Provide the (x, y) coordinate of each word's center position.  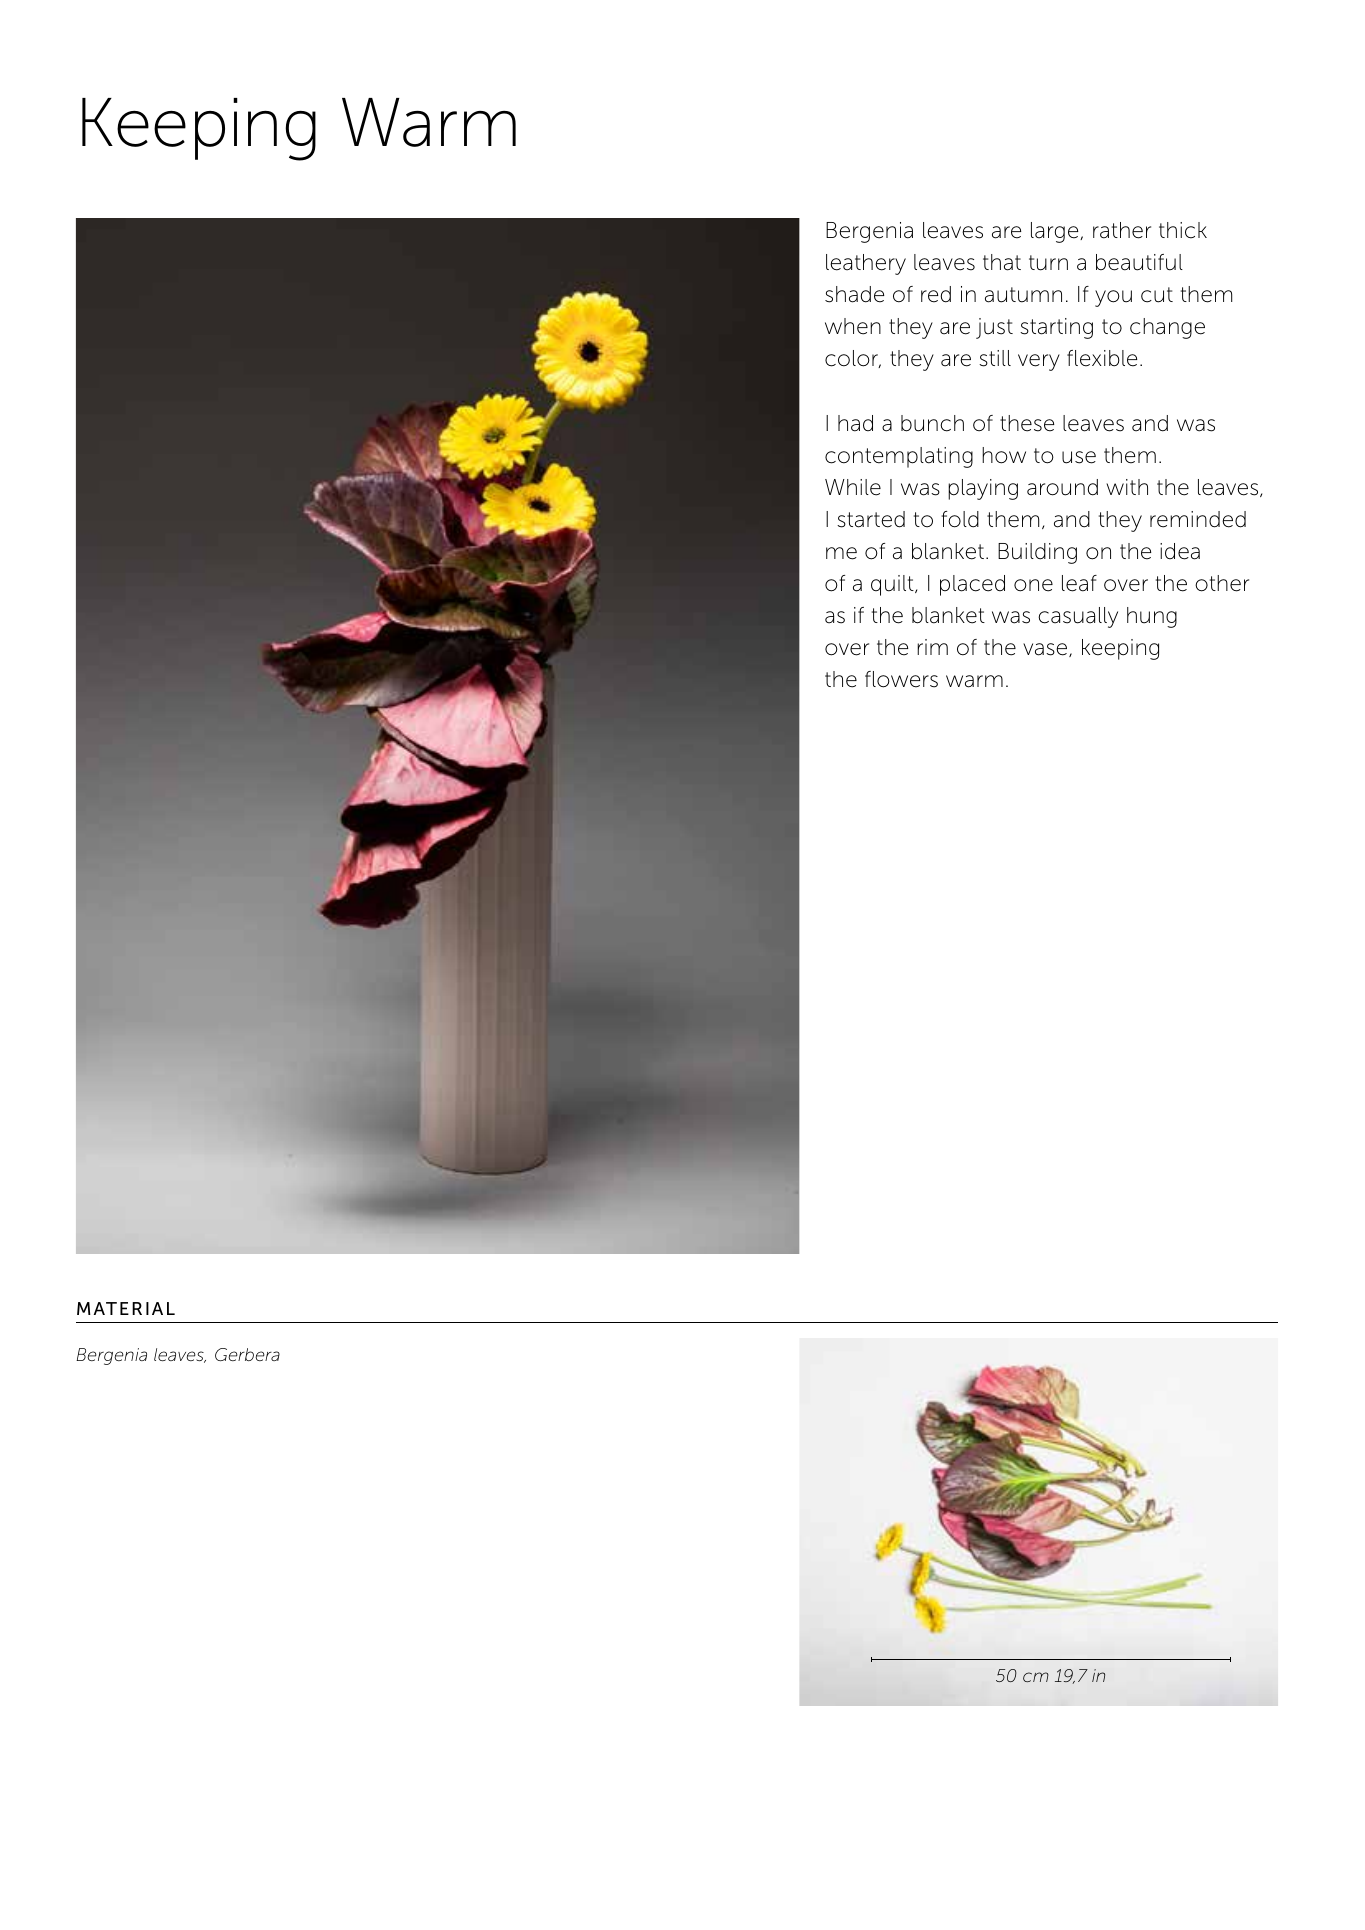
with (1127, 487)
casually (1078, 617)
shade (855, 294)
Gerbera (247, 1354)
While (853, 487)
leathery (866, 264)
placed (972, 585)
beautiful (1139, 262)
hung (1152, 617)
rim (932, 647)
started (871, 519)
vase (1046, 650)
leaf (1079, 583)
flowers (901, 679)
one (1033, 585)
